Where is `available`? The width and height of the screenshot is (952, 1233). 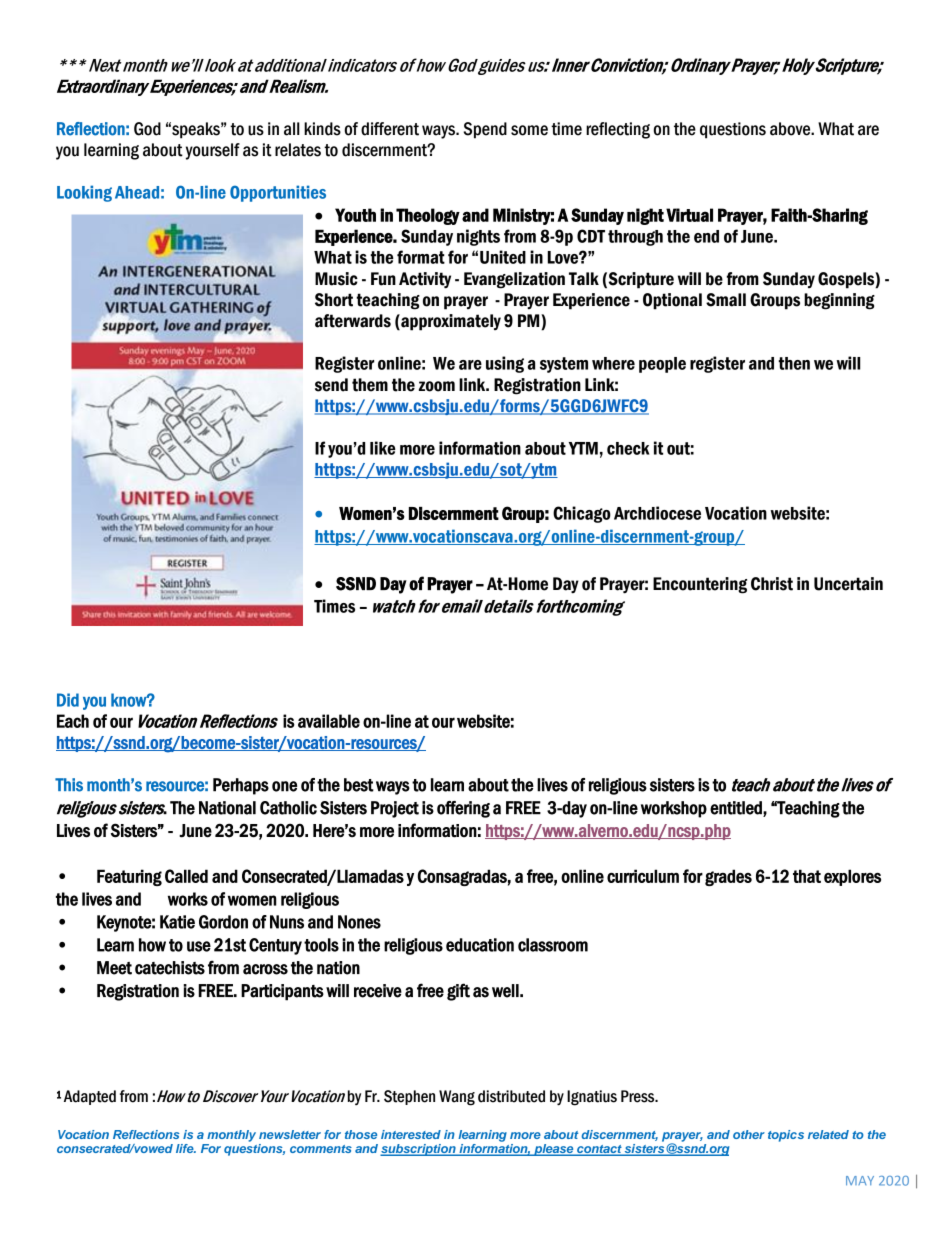
available is located at coordinates (329, 721).
